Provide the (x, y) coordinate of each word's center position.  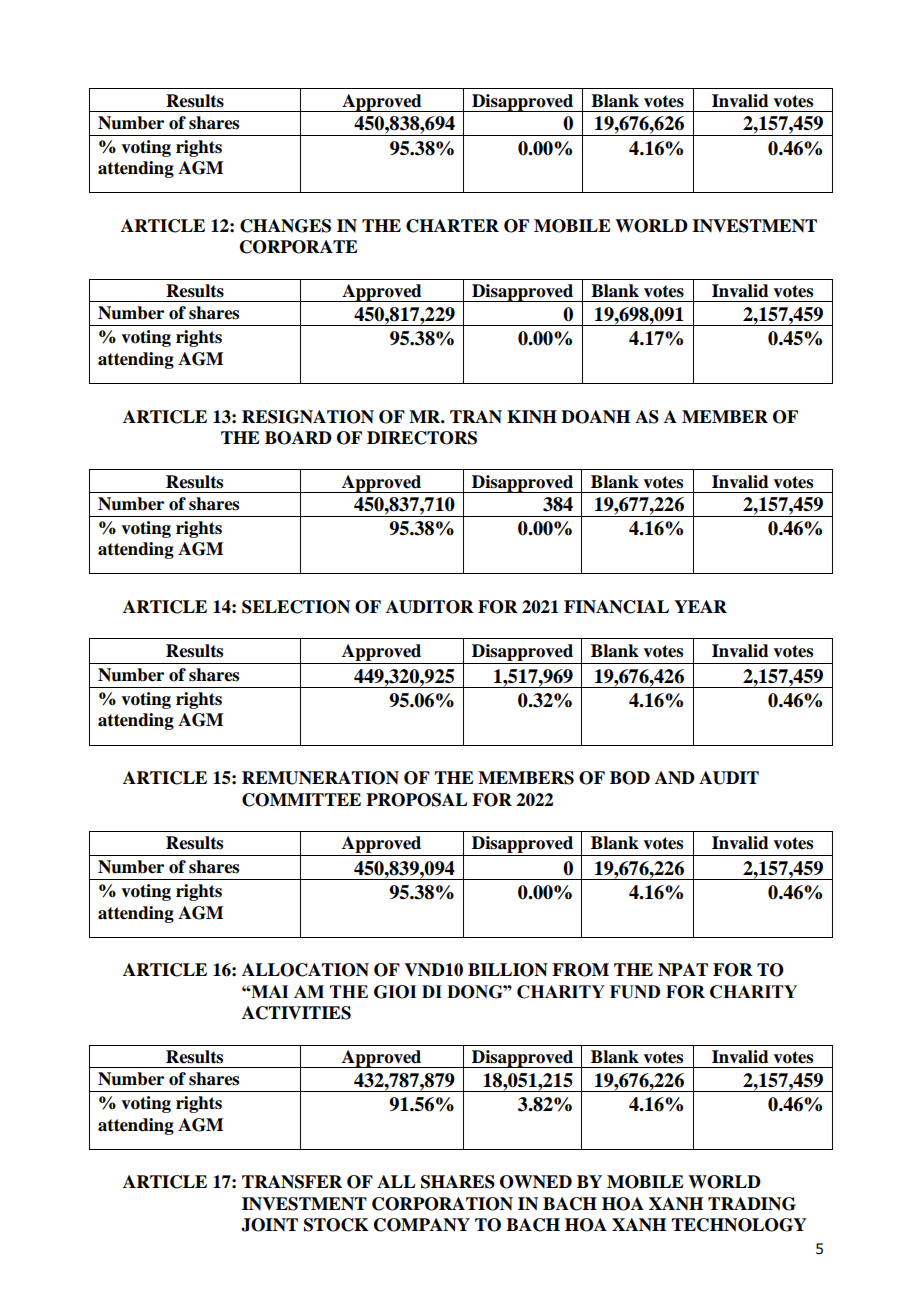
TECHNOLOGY (739, 1225)
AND (675, 778)
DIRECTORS (422, 438)
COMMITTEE (301, 800)
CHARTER (452, 226)
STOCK (336, 1225)
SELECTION (296, 607)
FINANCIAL (616, 607)
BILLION (508, 970)
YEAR (700, 606)
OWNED (536, 1182)
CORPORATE (299, 247)
